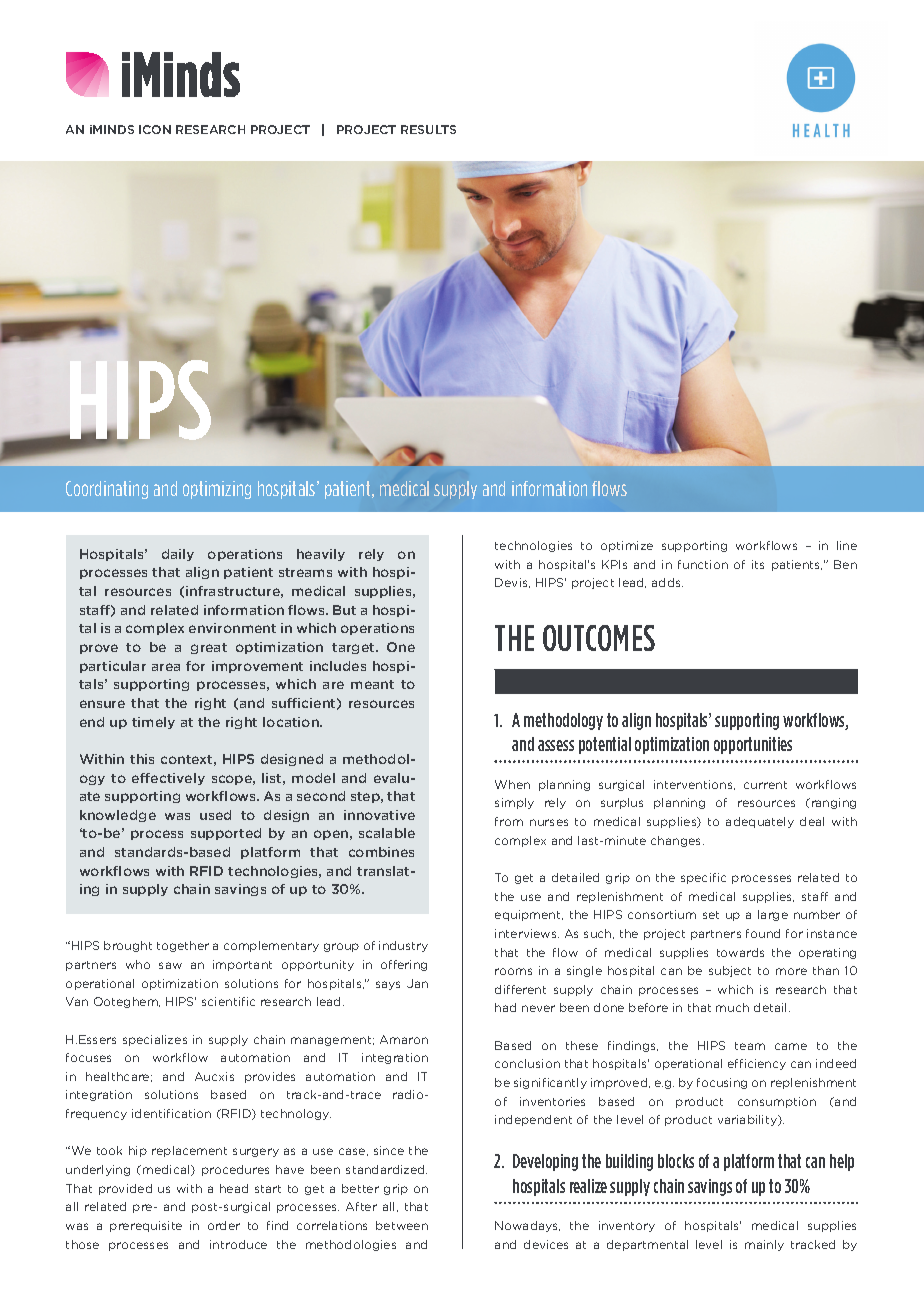  Describe the element at coordinates (402, 1225) in the image. I see `between` at that location.
